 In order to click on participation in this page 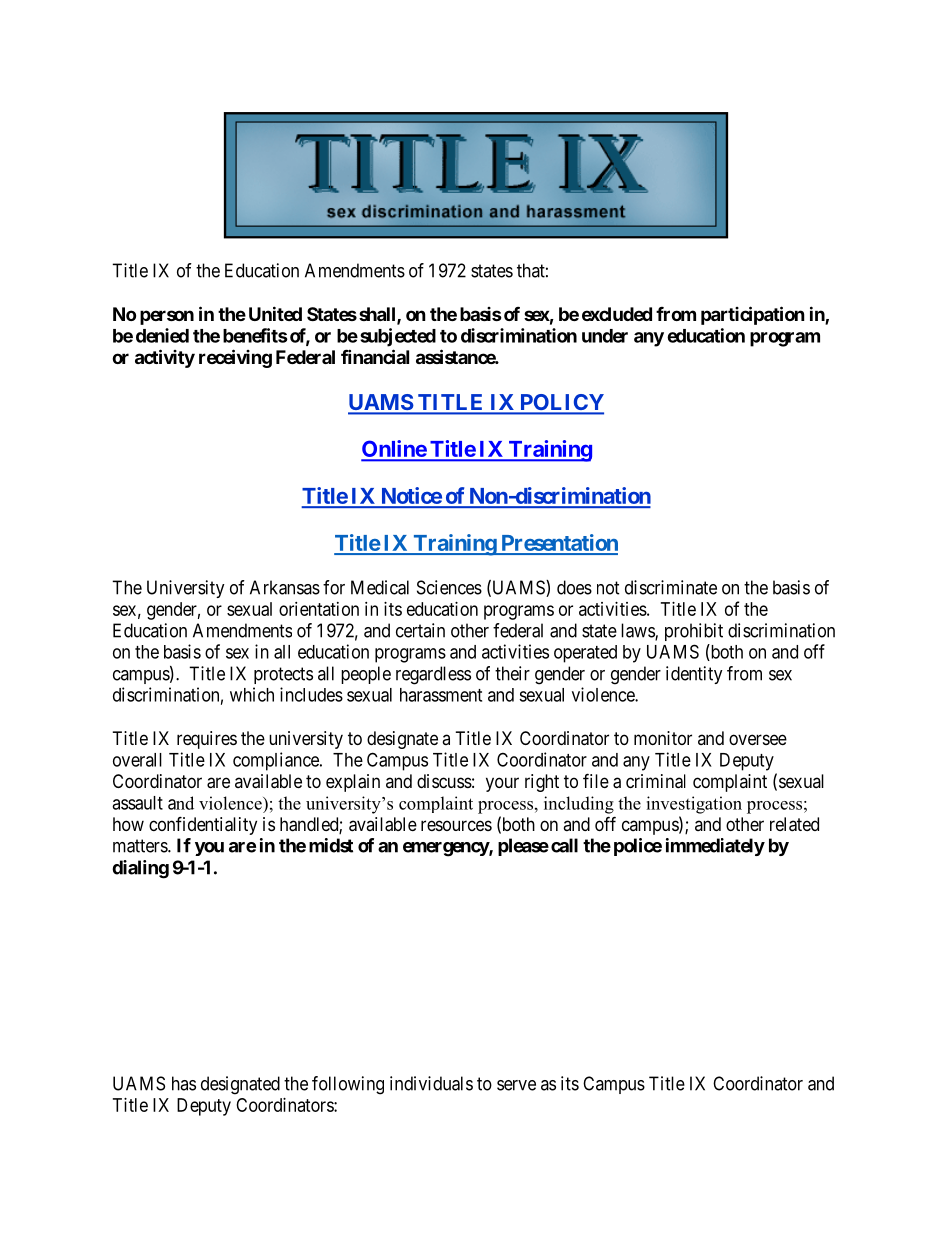, I will do `click(753, 315)`.
